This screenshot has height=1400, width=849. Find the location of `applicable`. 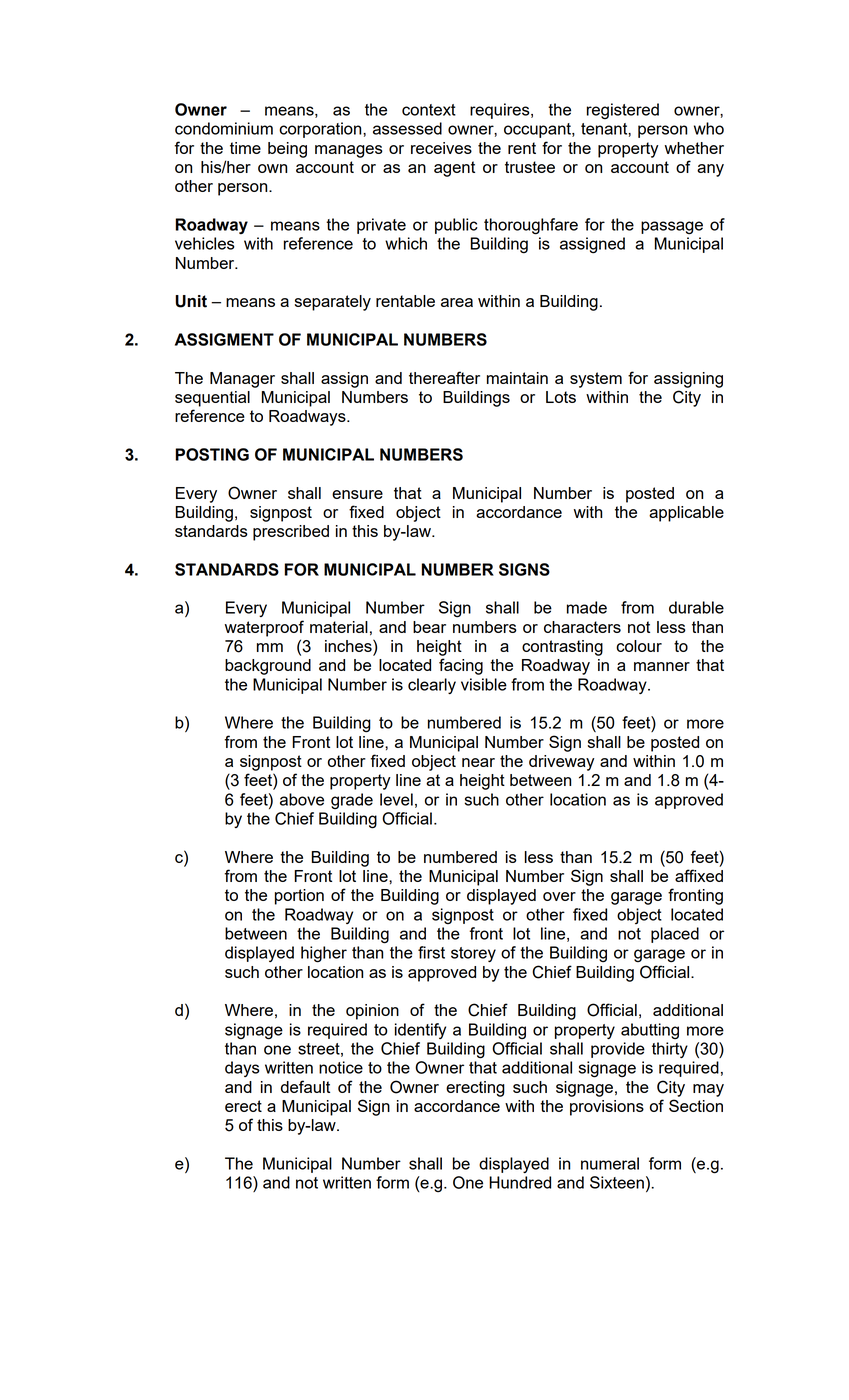

applicable is located at coordinates (686, 514).
